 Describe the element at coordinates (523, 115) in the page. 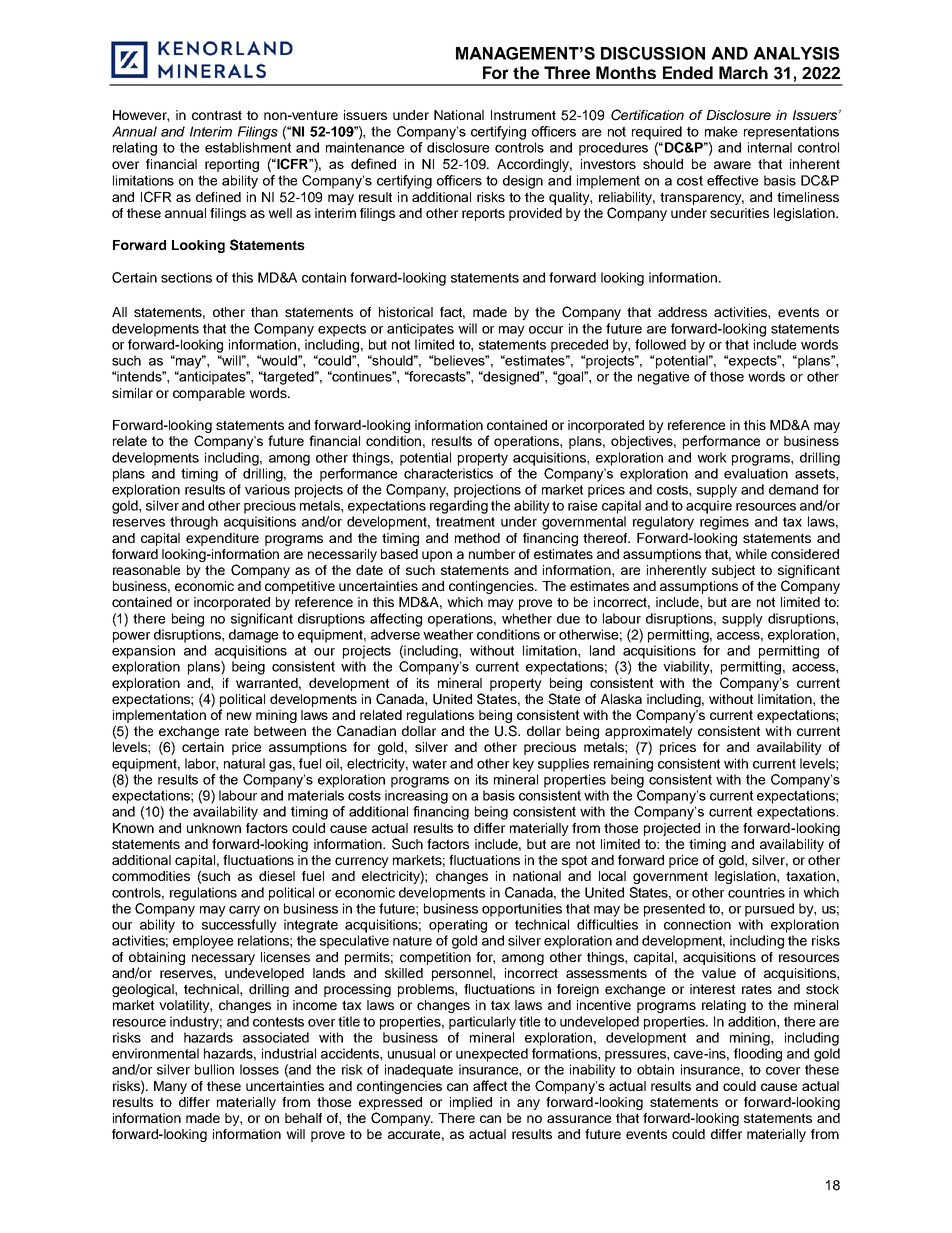

I see `Instrument` at that location.
